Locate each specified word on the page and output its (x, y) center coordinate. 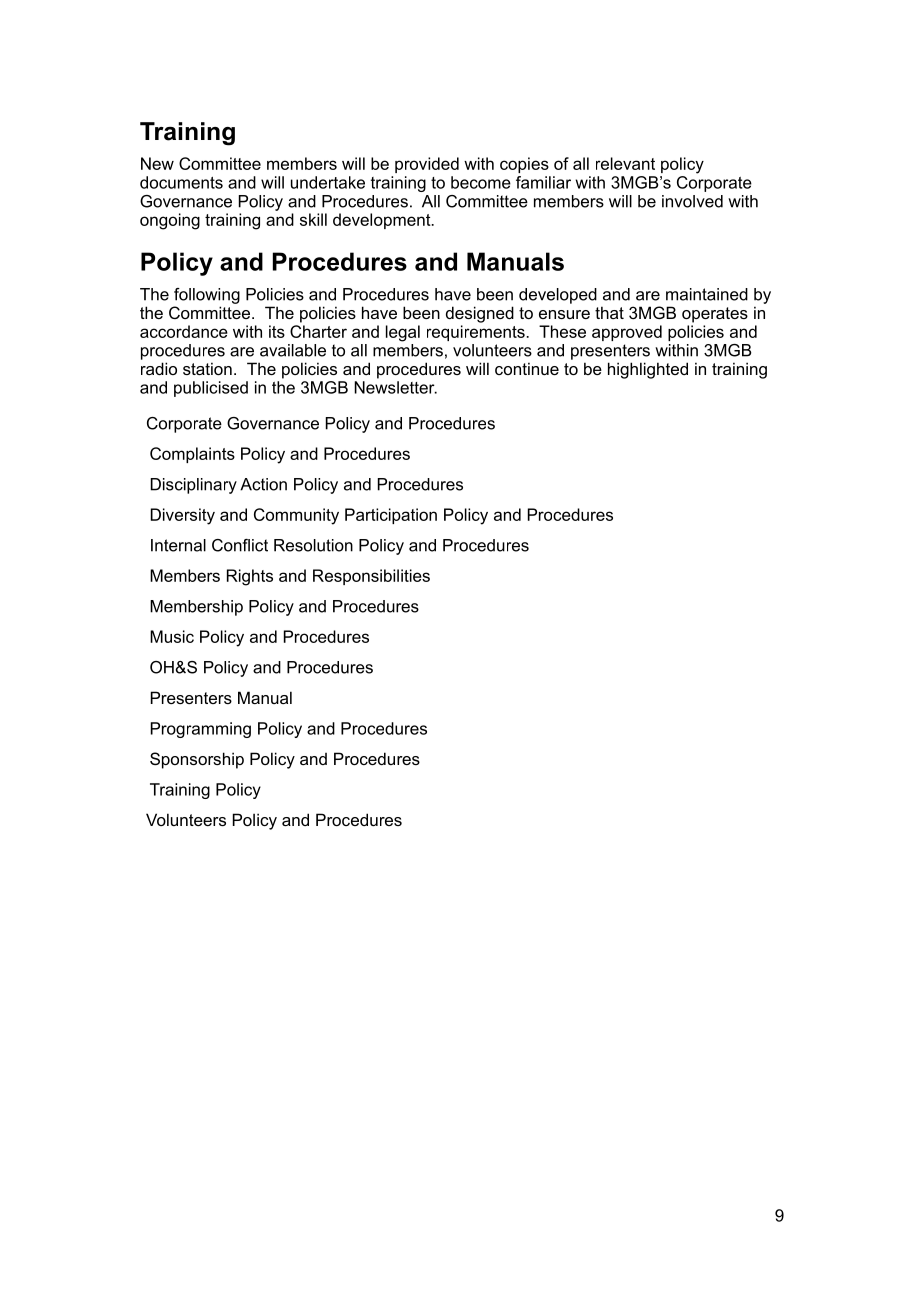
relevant (625, 163)
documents (181, 182)
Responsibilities (371, 577)
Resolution (313, 545)
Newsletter (395, 387)
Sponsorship (197, 760)
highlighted (648, 370)
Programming (201, 730)
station (207, 368)
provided (427, 165)
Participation (391, 516)
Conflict (240, 545)
